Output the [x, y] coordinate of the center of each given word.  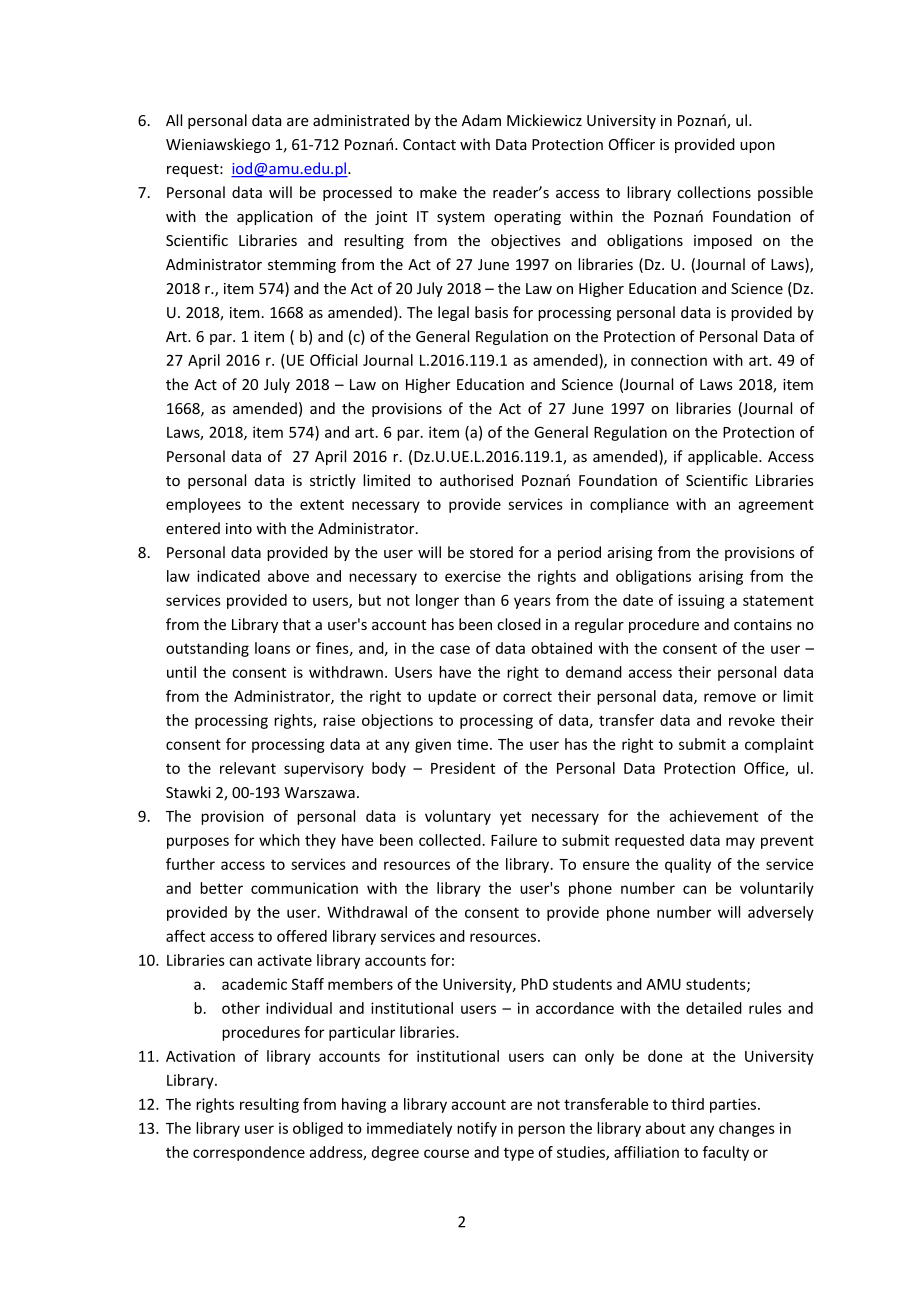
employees [203, 505]
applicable [724, 457]
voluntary [458, 817]
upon [757, 147]
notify [477, 1129]
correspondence [249, 1153]
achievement [713, 816]
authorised [476, 480]
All [174, 120]
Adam [481, 120]
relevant [248, 768]
